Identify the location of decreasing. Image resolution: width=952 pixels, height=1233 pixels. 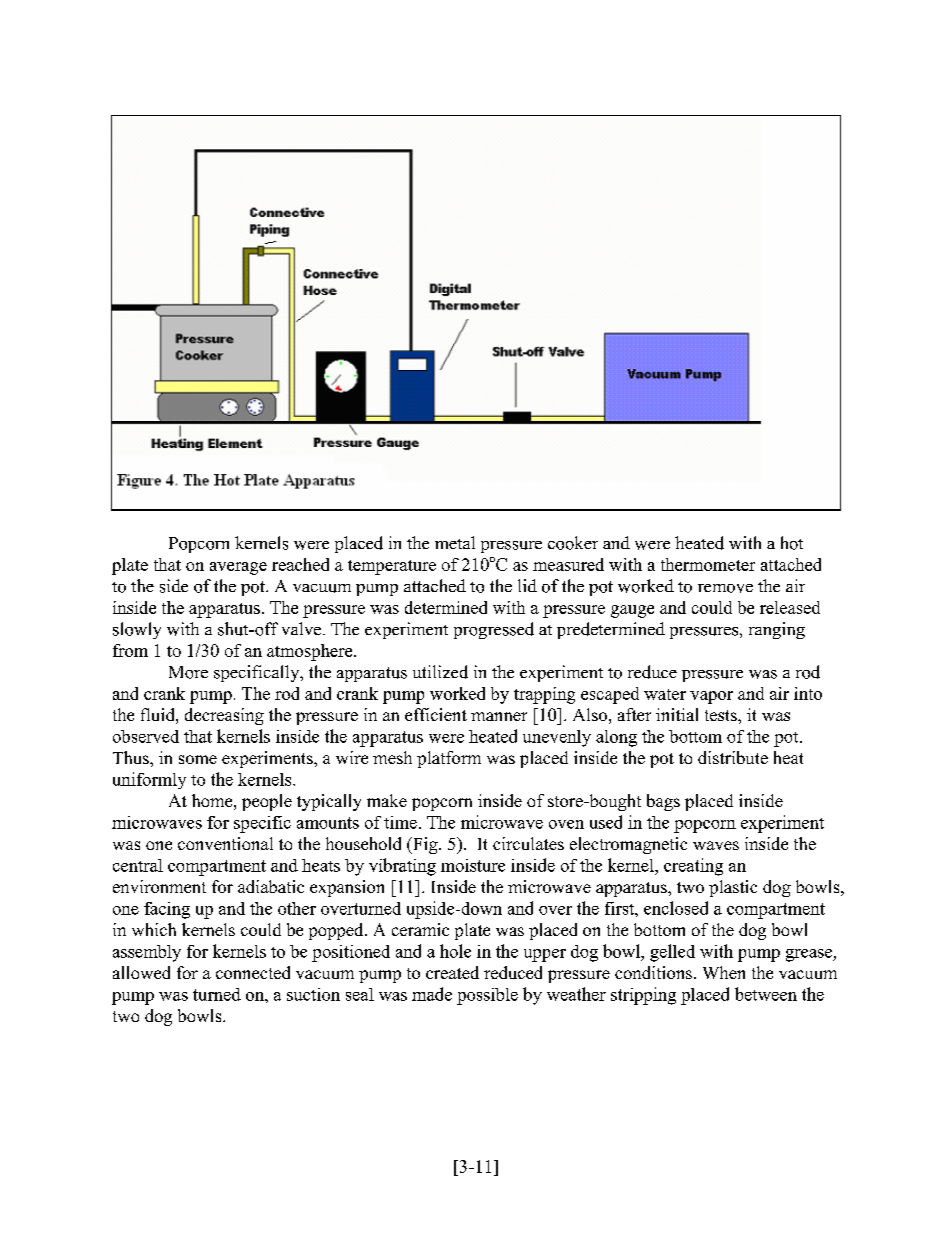
(224, 716).
